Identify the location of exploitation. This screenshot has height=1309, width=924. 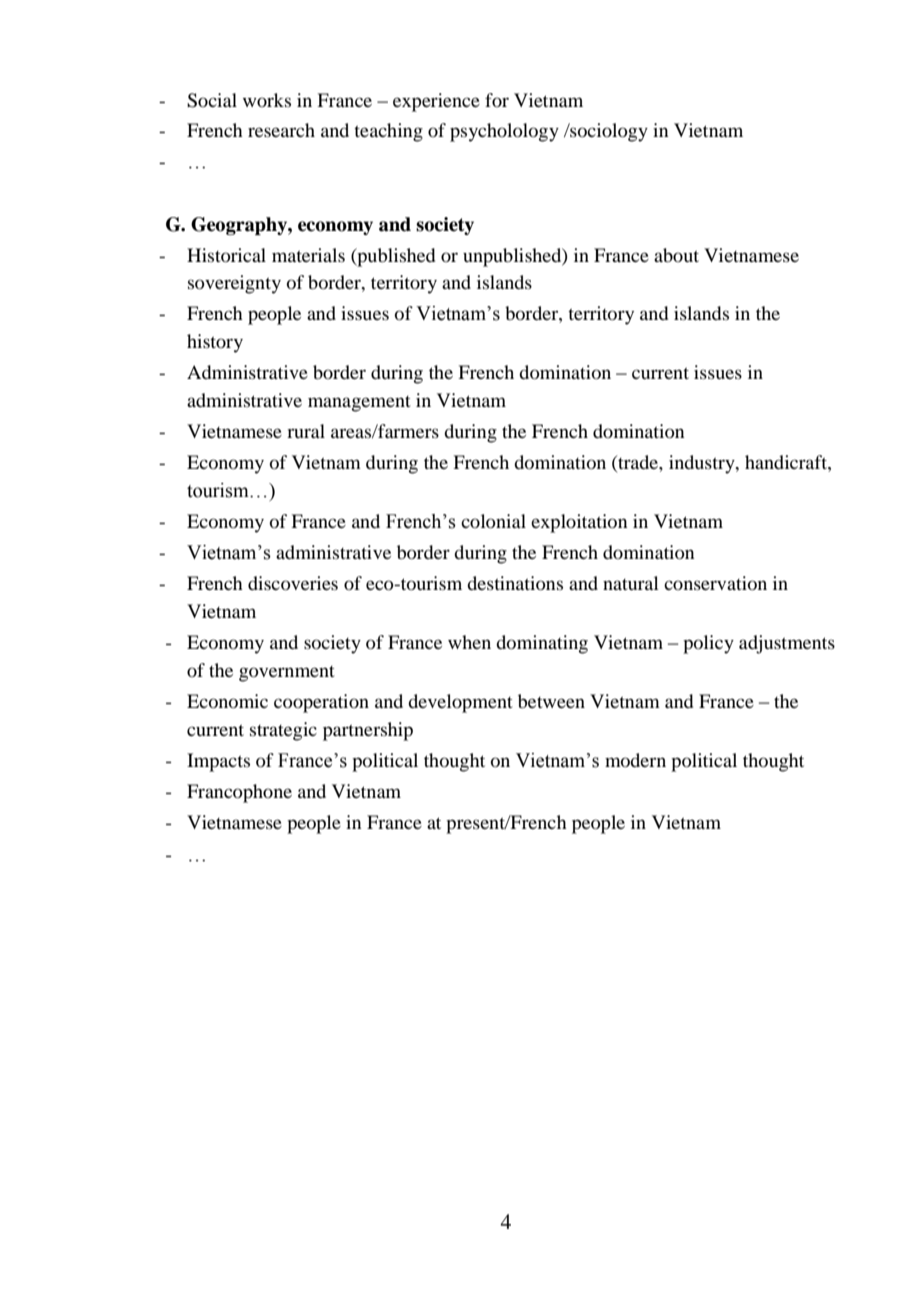
(579, 523).
